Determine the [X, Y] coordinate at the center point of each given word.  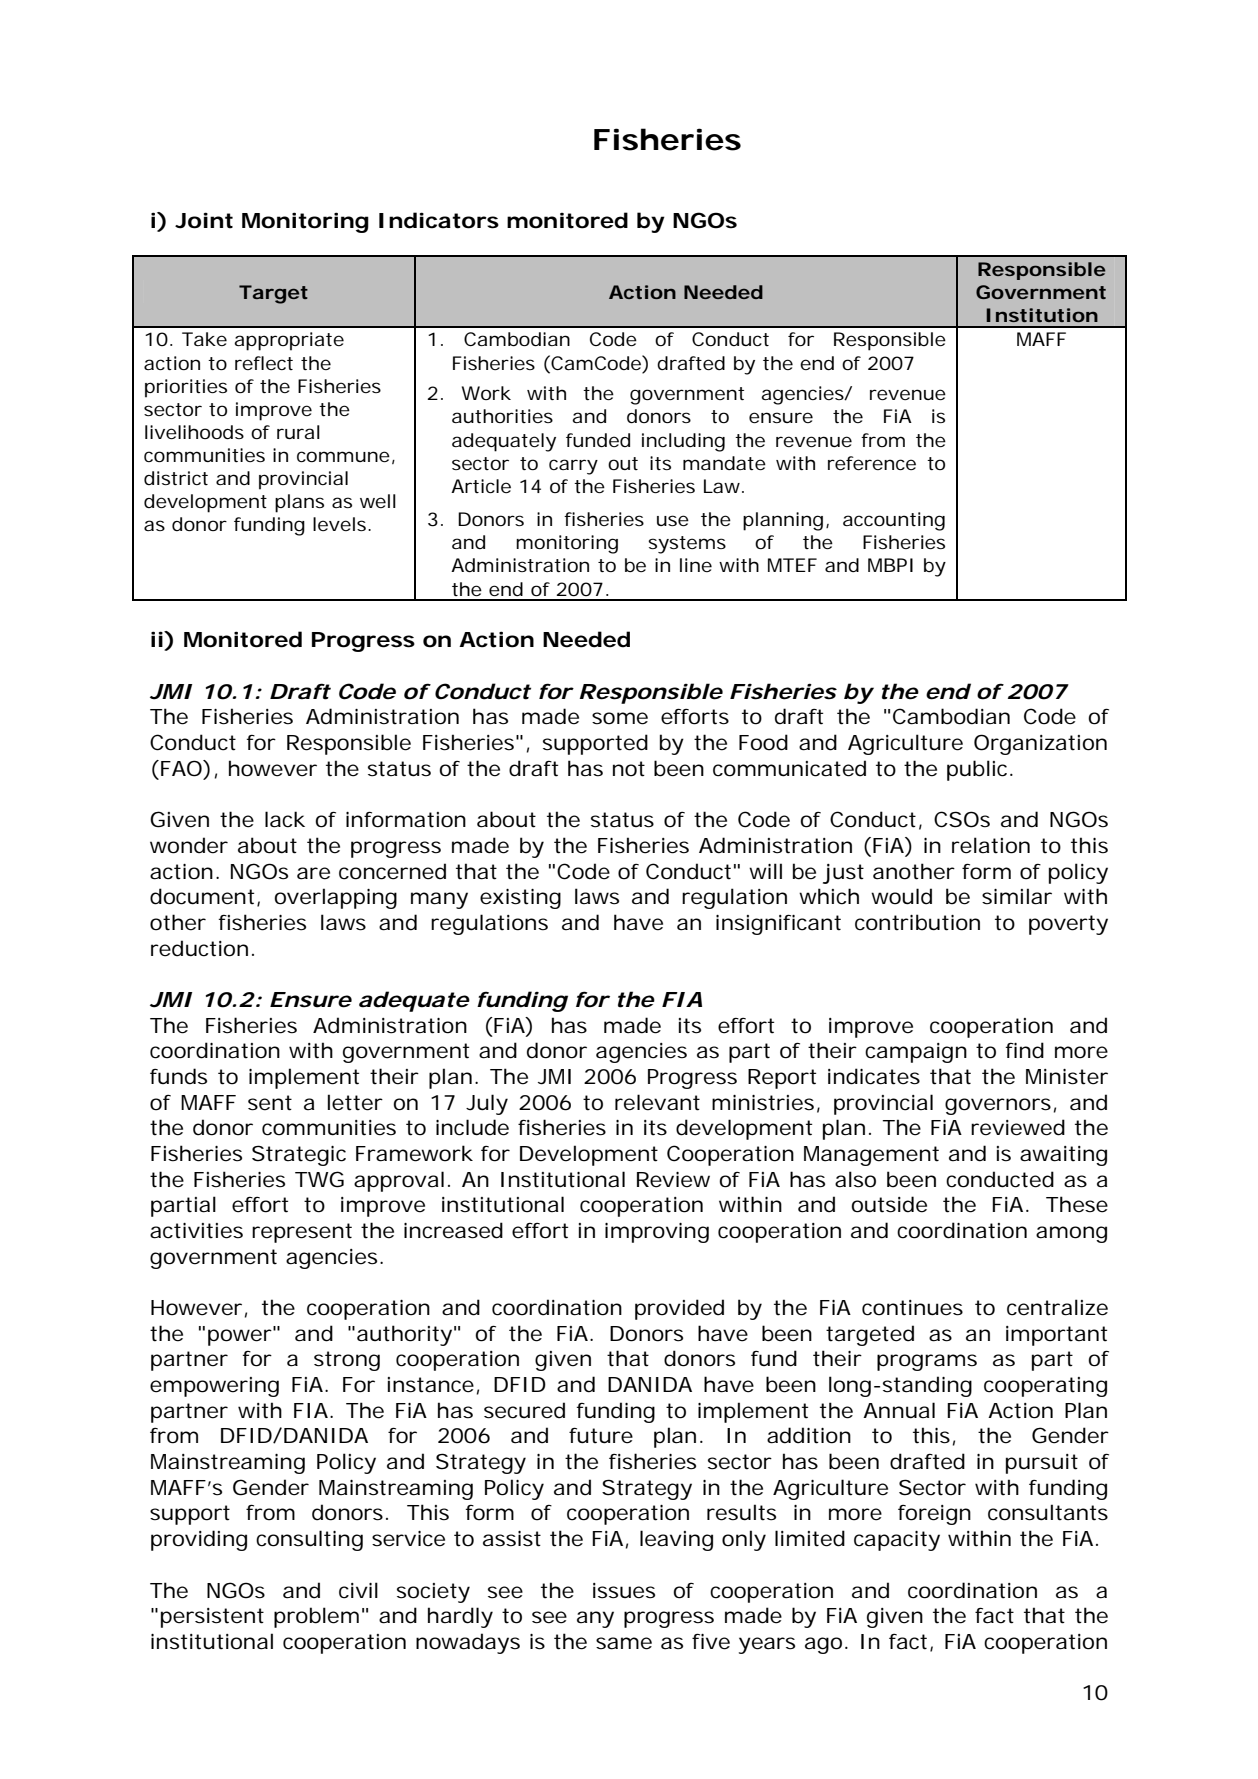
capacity [897, 1541]
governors [998, 1106]
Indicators [439, 220]
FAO [181, 768]
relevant [657, 1102]
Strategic [299, 1155]
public [977, 770]
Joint [204, 220]
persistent [212, 1618]
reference [872, 463]
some [620, 718]
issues [624, 1591]
